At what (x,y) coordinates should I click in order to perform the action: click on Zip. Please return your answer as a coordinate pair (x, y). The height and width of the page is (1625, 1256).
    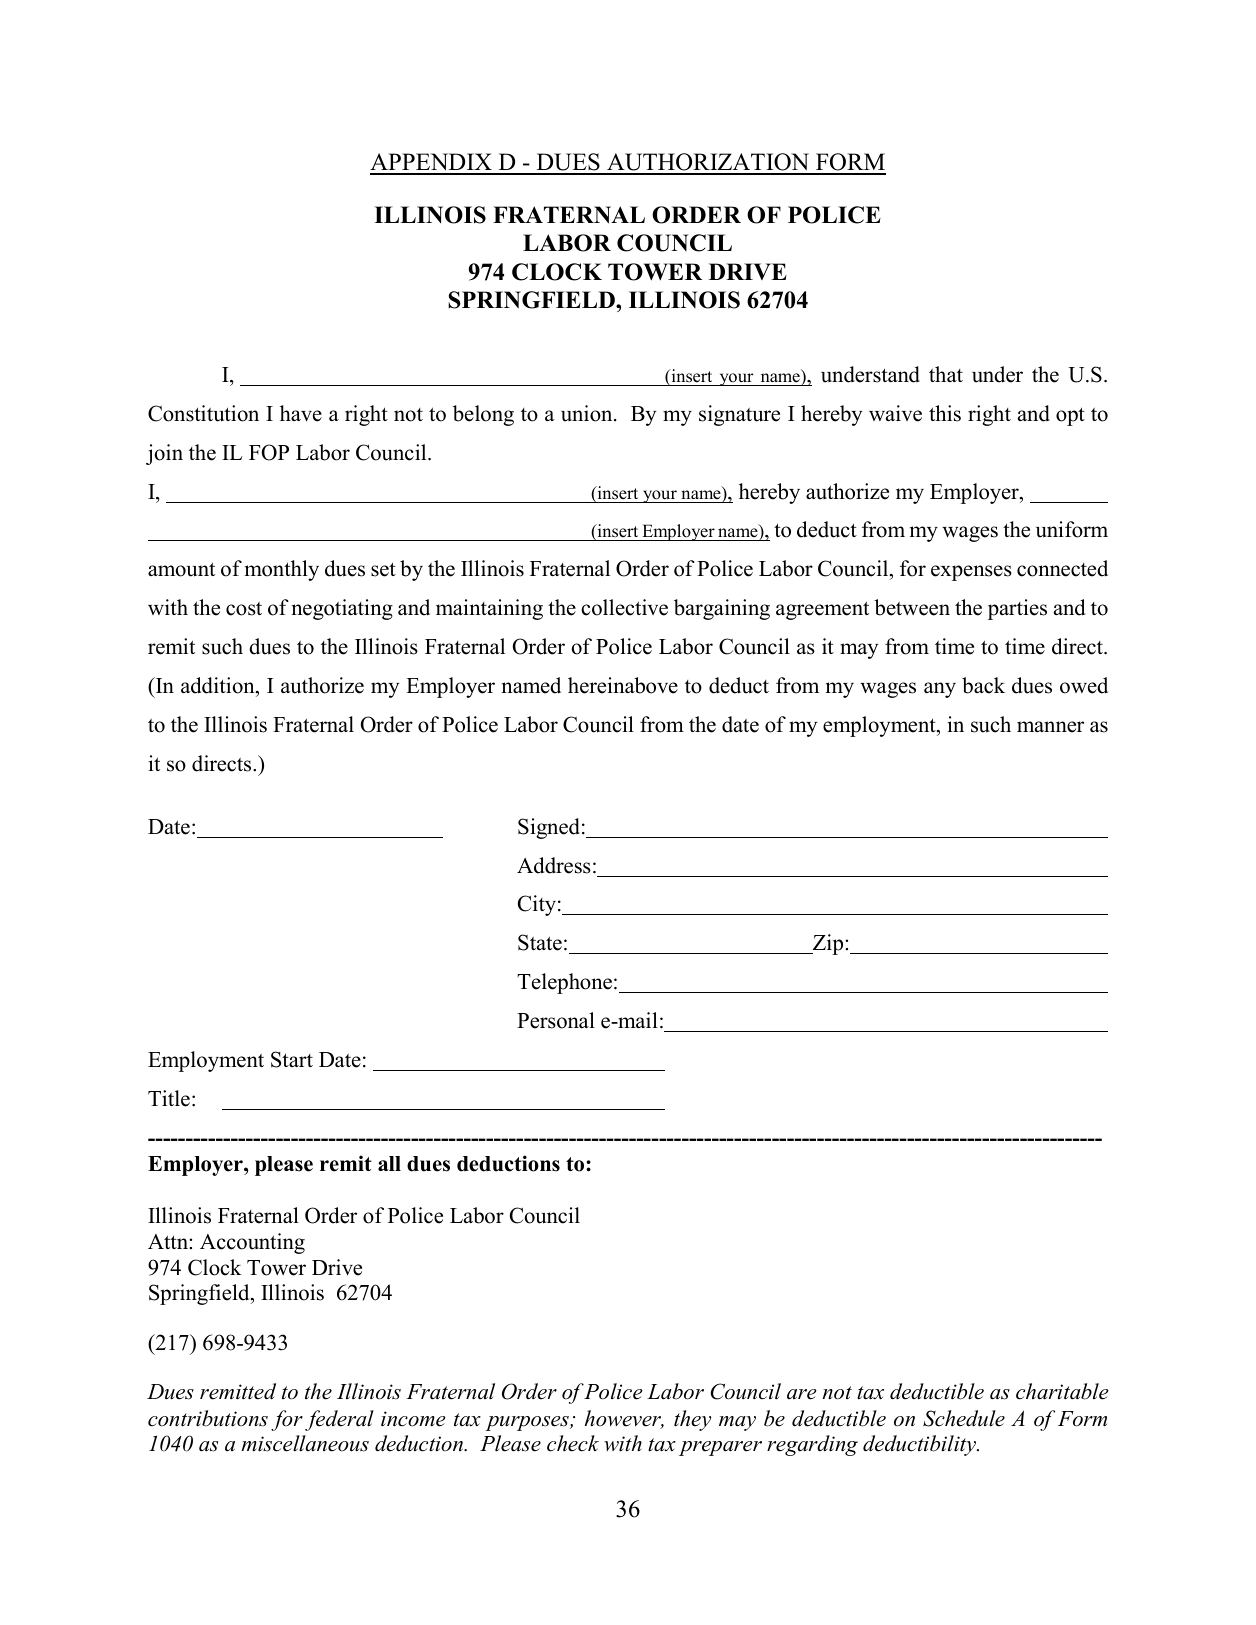
    Looking at the image, I should click on (828, 944).
